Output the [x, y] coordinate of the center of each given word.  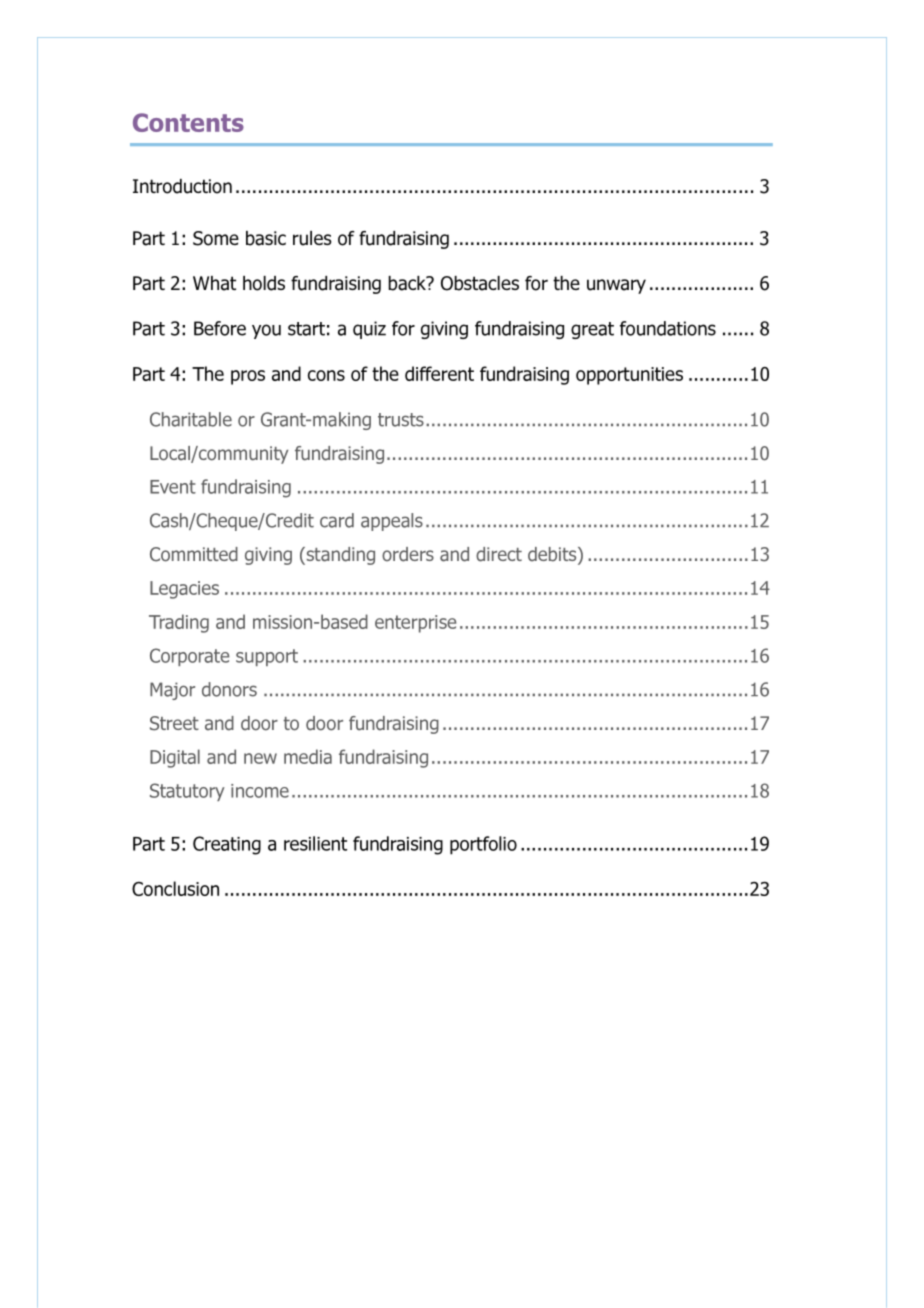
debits [553, 555]
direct [499, 554]
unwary [616, 286]
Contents [188, 122]
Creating [227, 845]
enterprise [415, 624]
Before [220, 328]
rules [312, 238]
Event [173, 487]
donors [229, 689]
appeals [392, 522]
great [592, 330]
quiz [369, 330]
